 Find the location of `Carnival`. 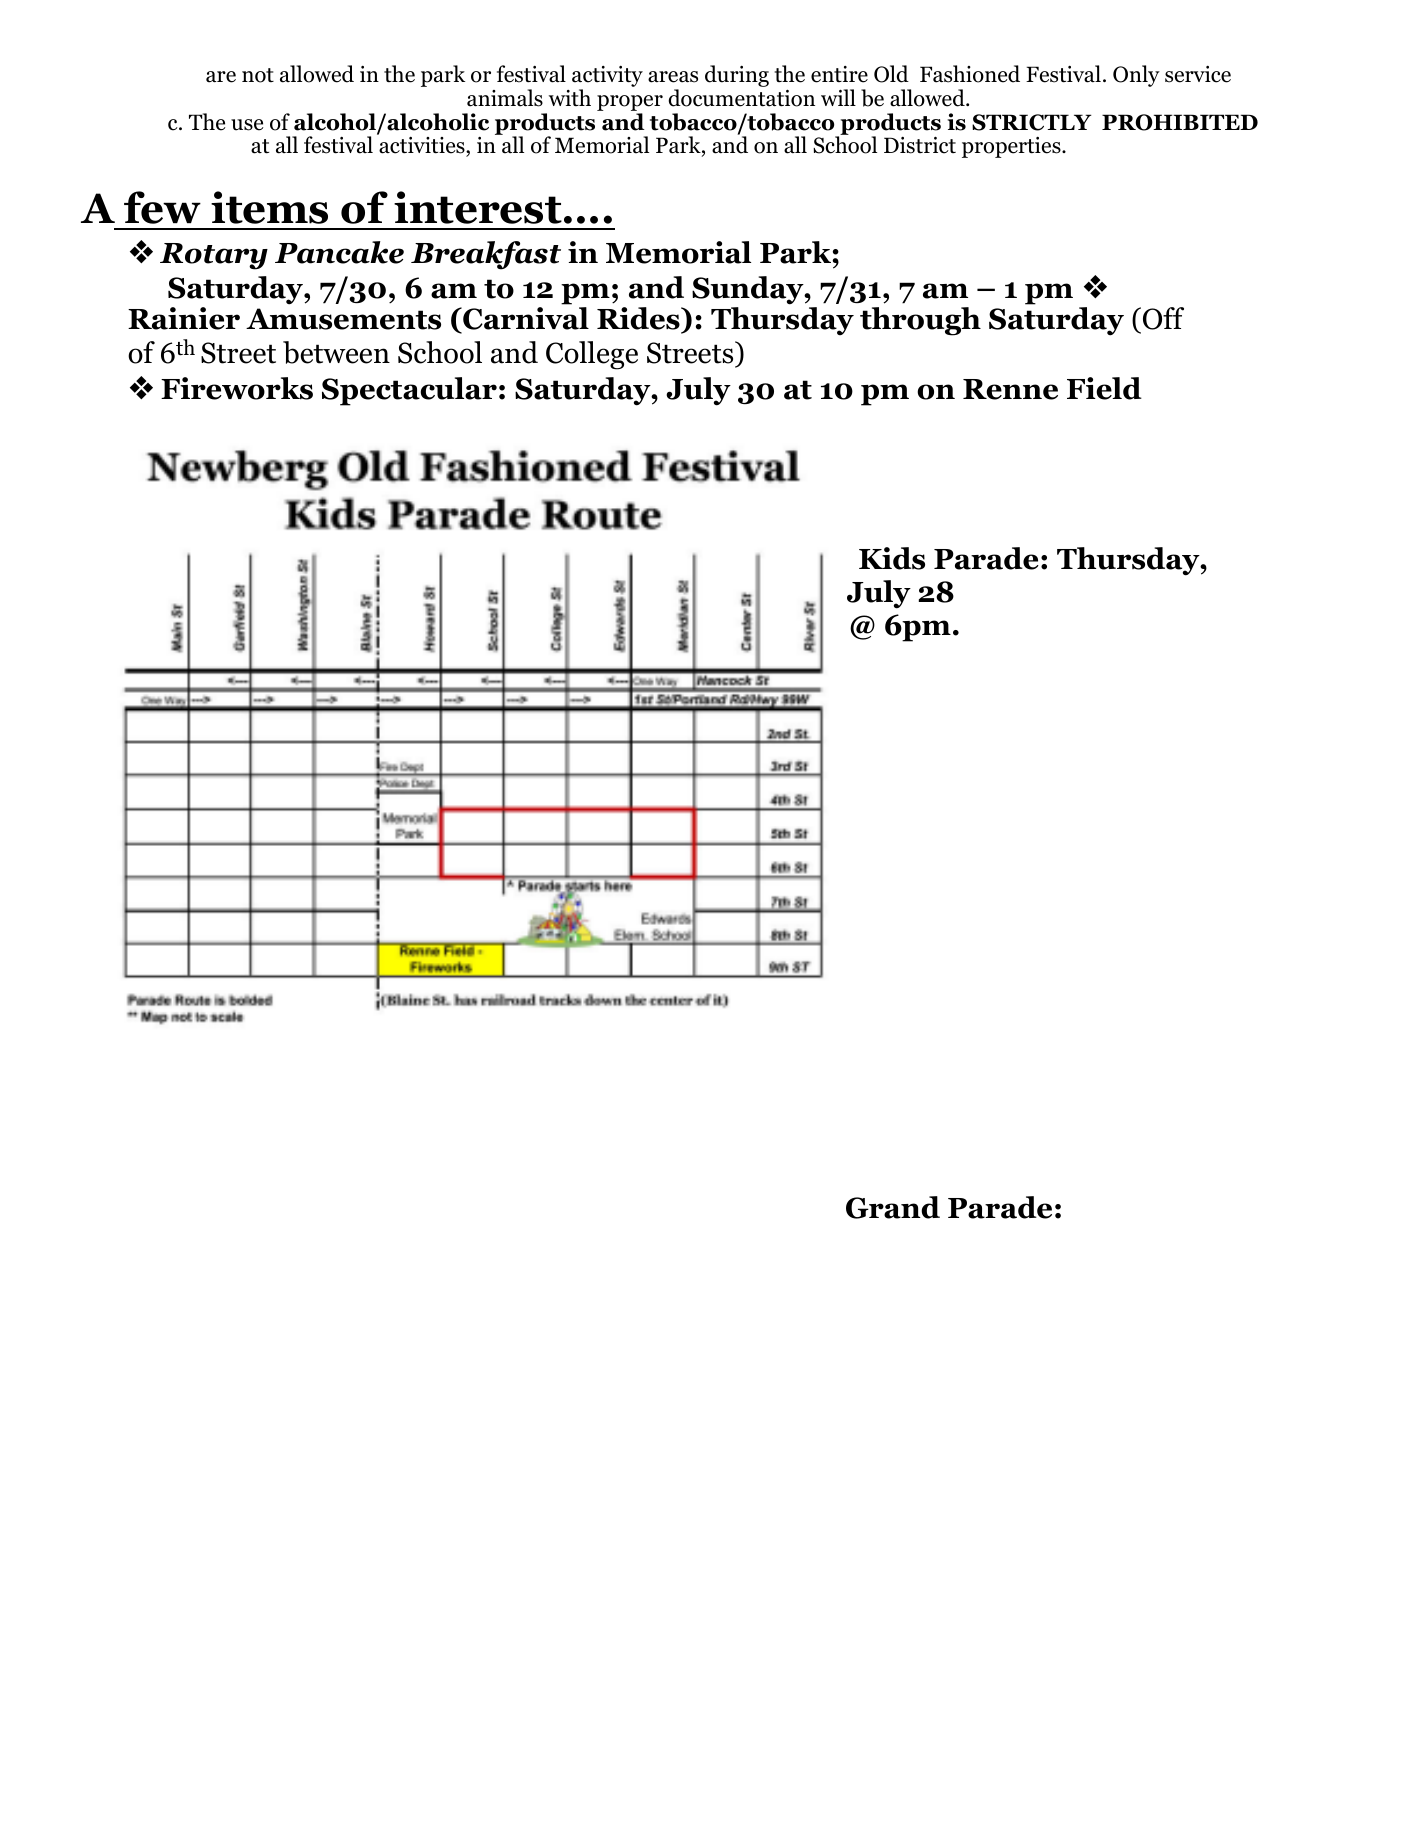

Carnival is located at coordinates (525, 320).
